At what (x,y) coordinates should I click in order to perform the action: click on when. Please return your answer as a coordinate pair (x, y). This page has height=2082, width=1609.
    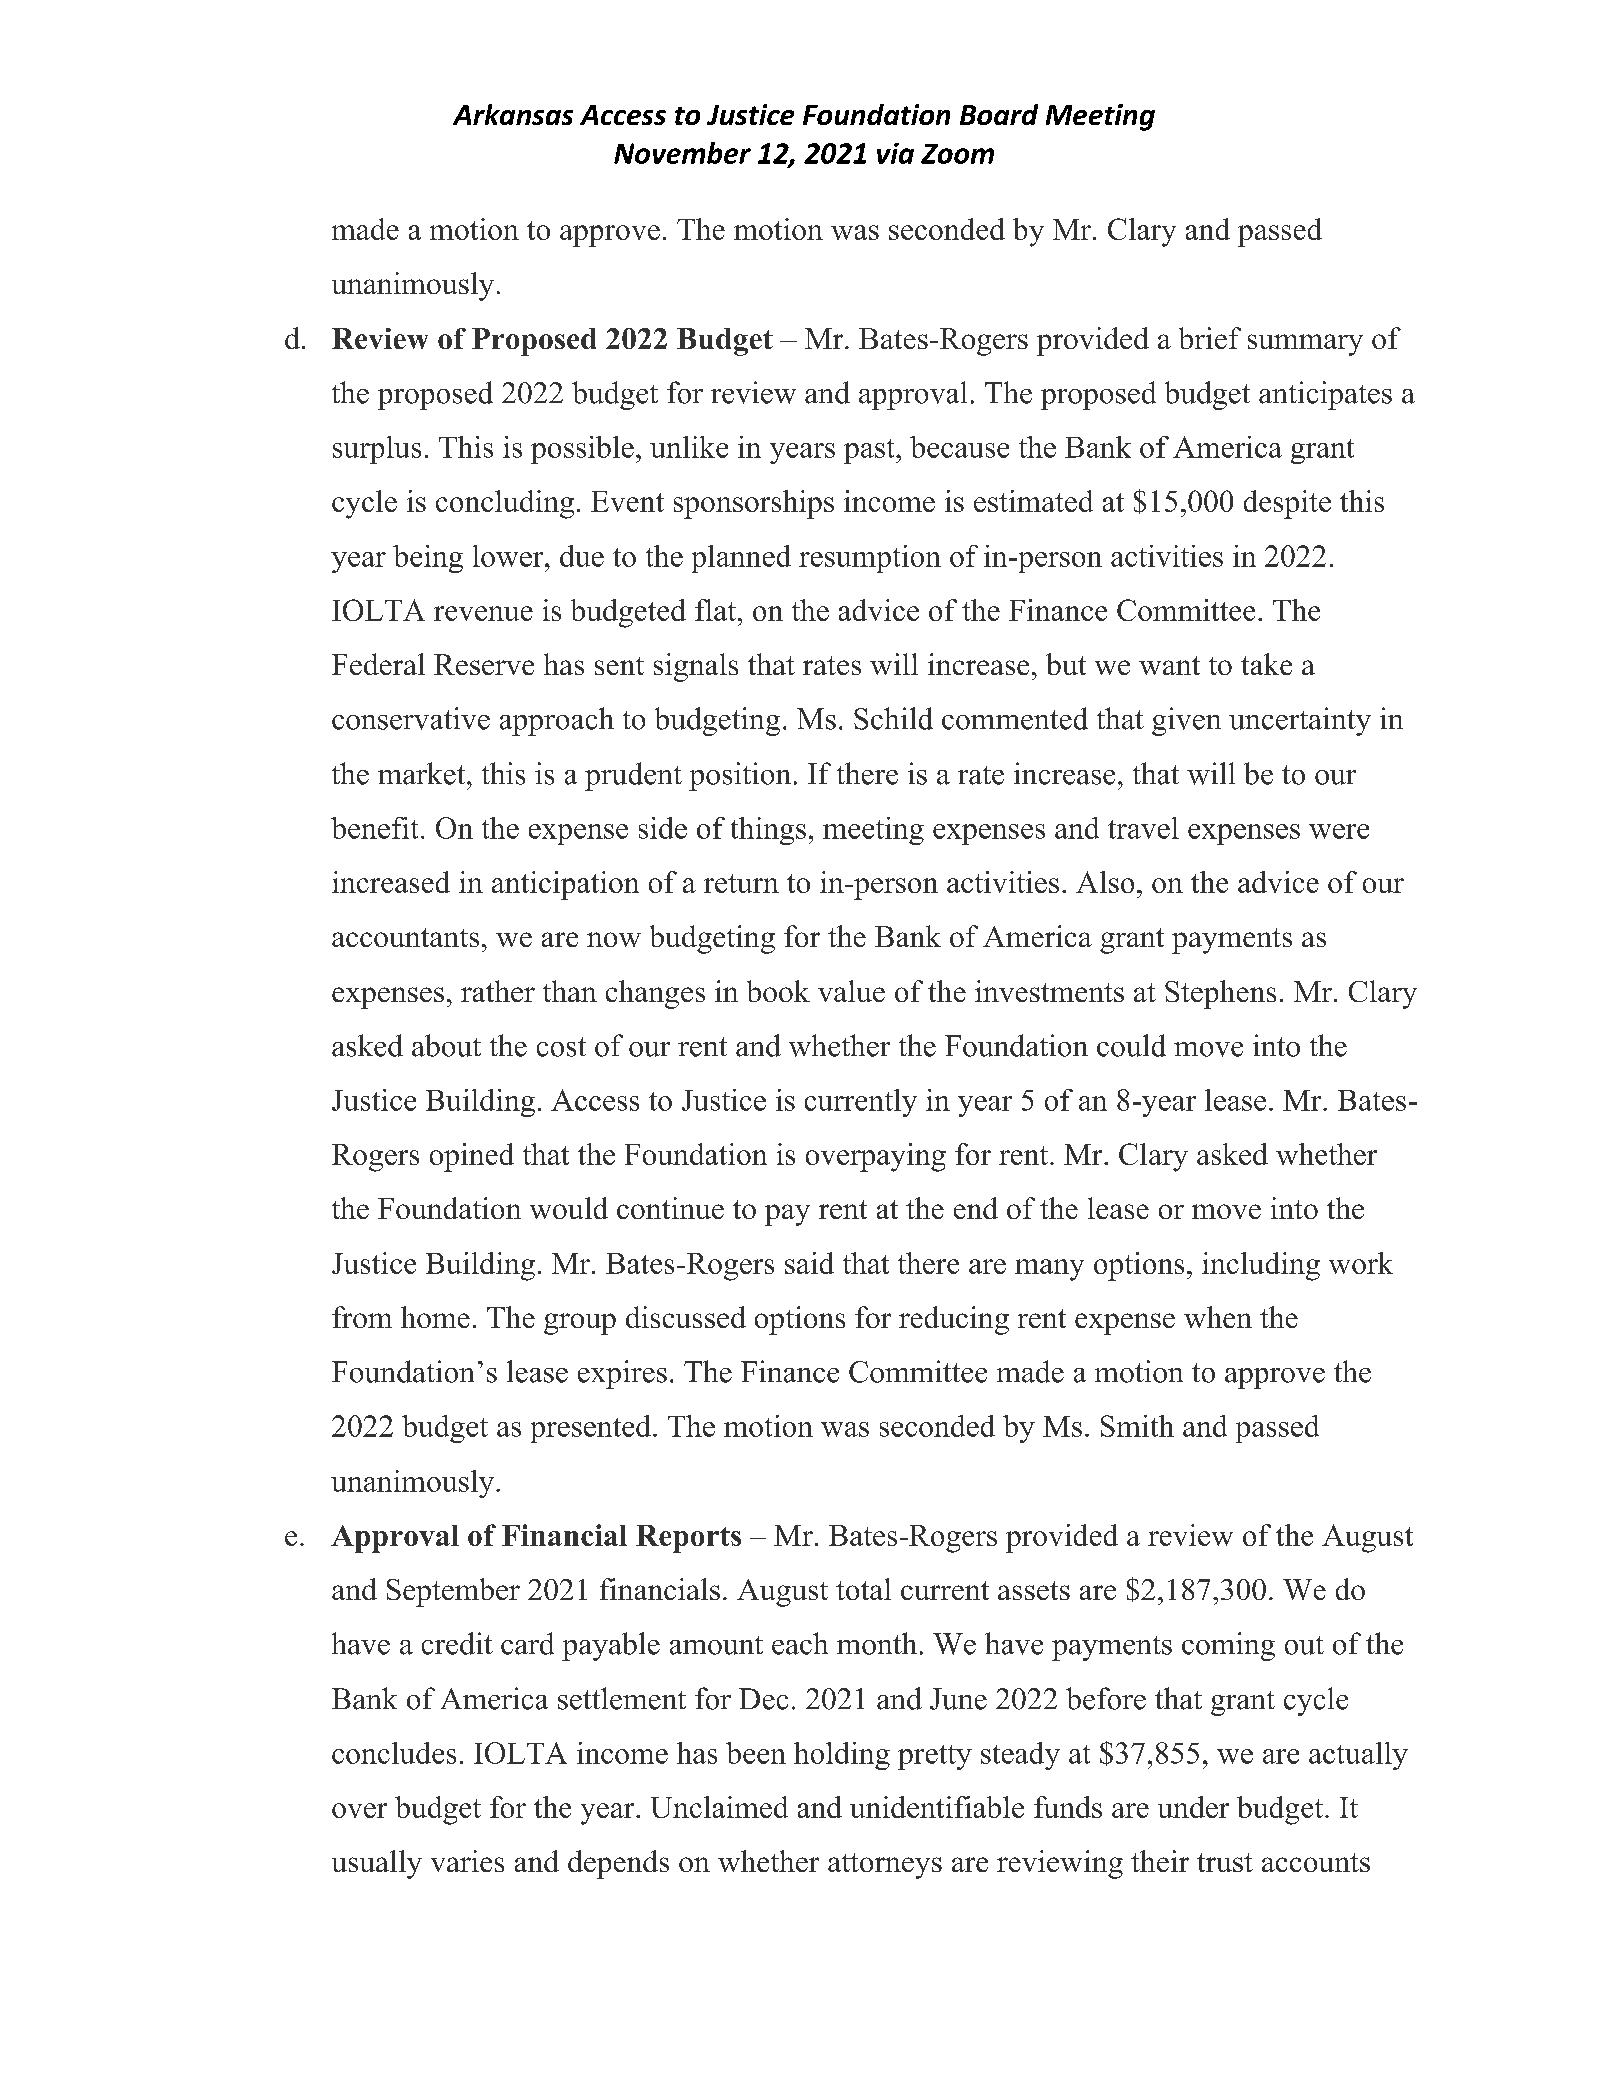
    Looking at the image, I should click on (1218, 1317).
